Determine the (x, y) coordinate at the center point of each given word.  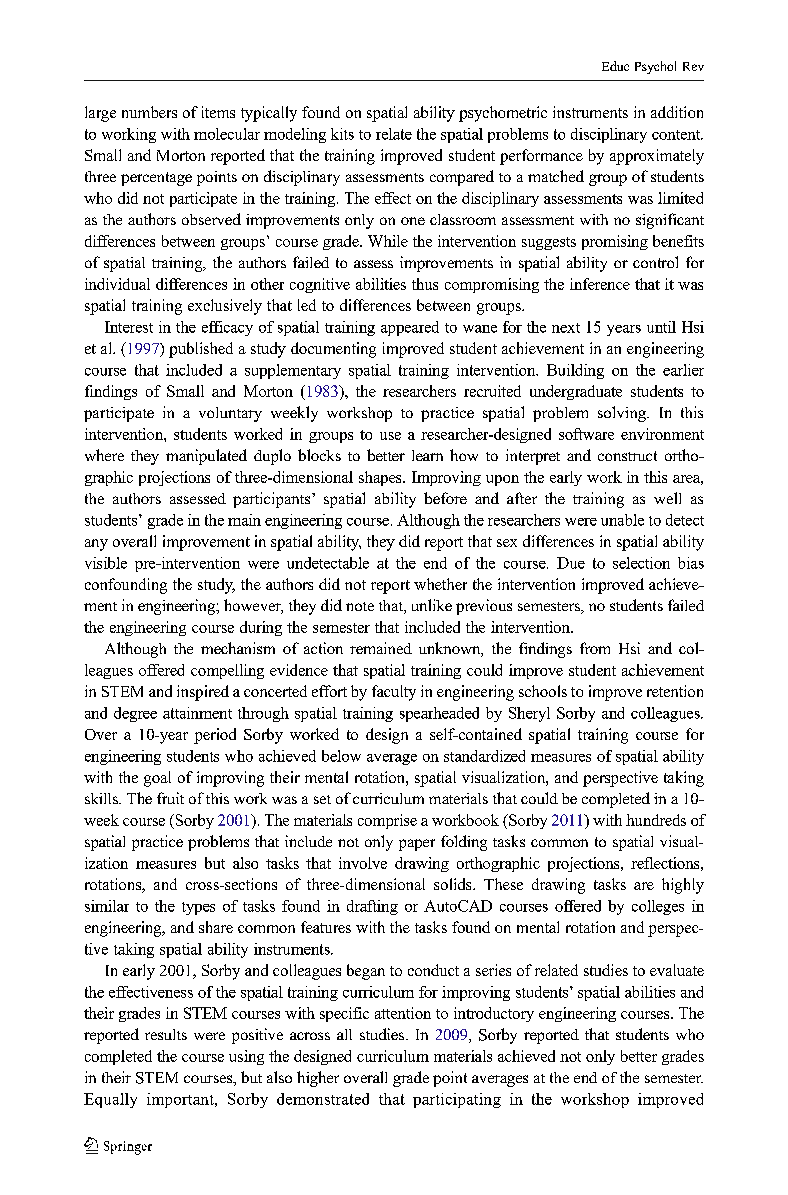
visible (106, 563)
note (360, 606)
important (181, 1100)
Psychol (655, 67)
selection (641, 563)
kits (342, 134)
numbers (149, 112)
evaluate (677, 970)
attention (403, 1013)
